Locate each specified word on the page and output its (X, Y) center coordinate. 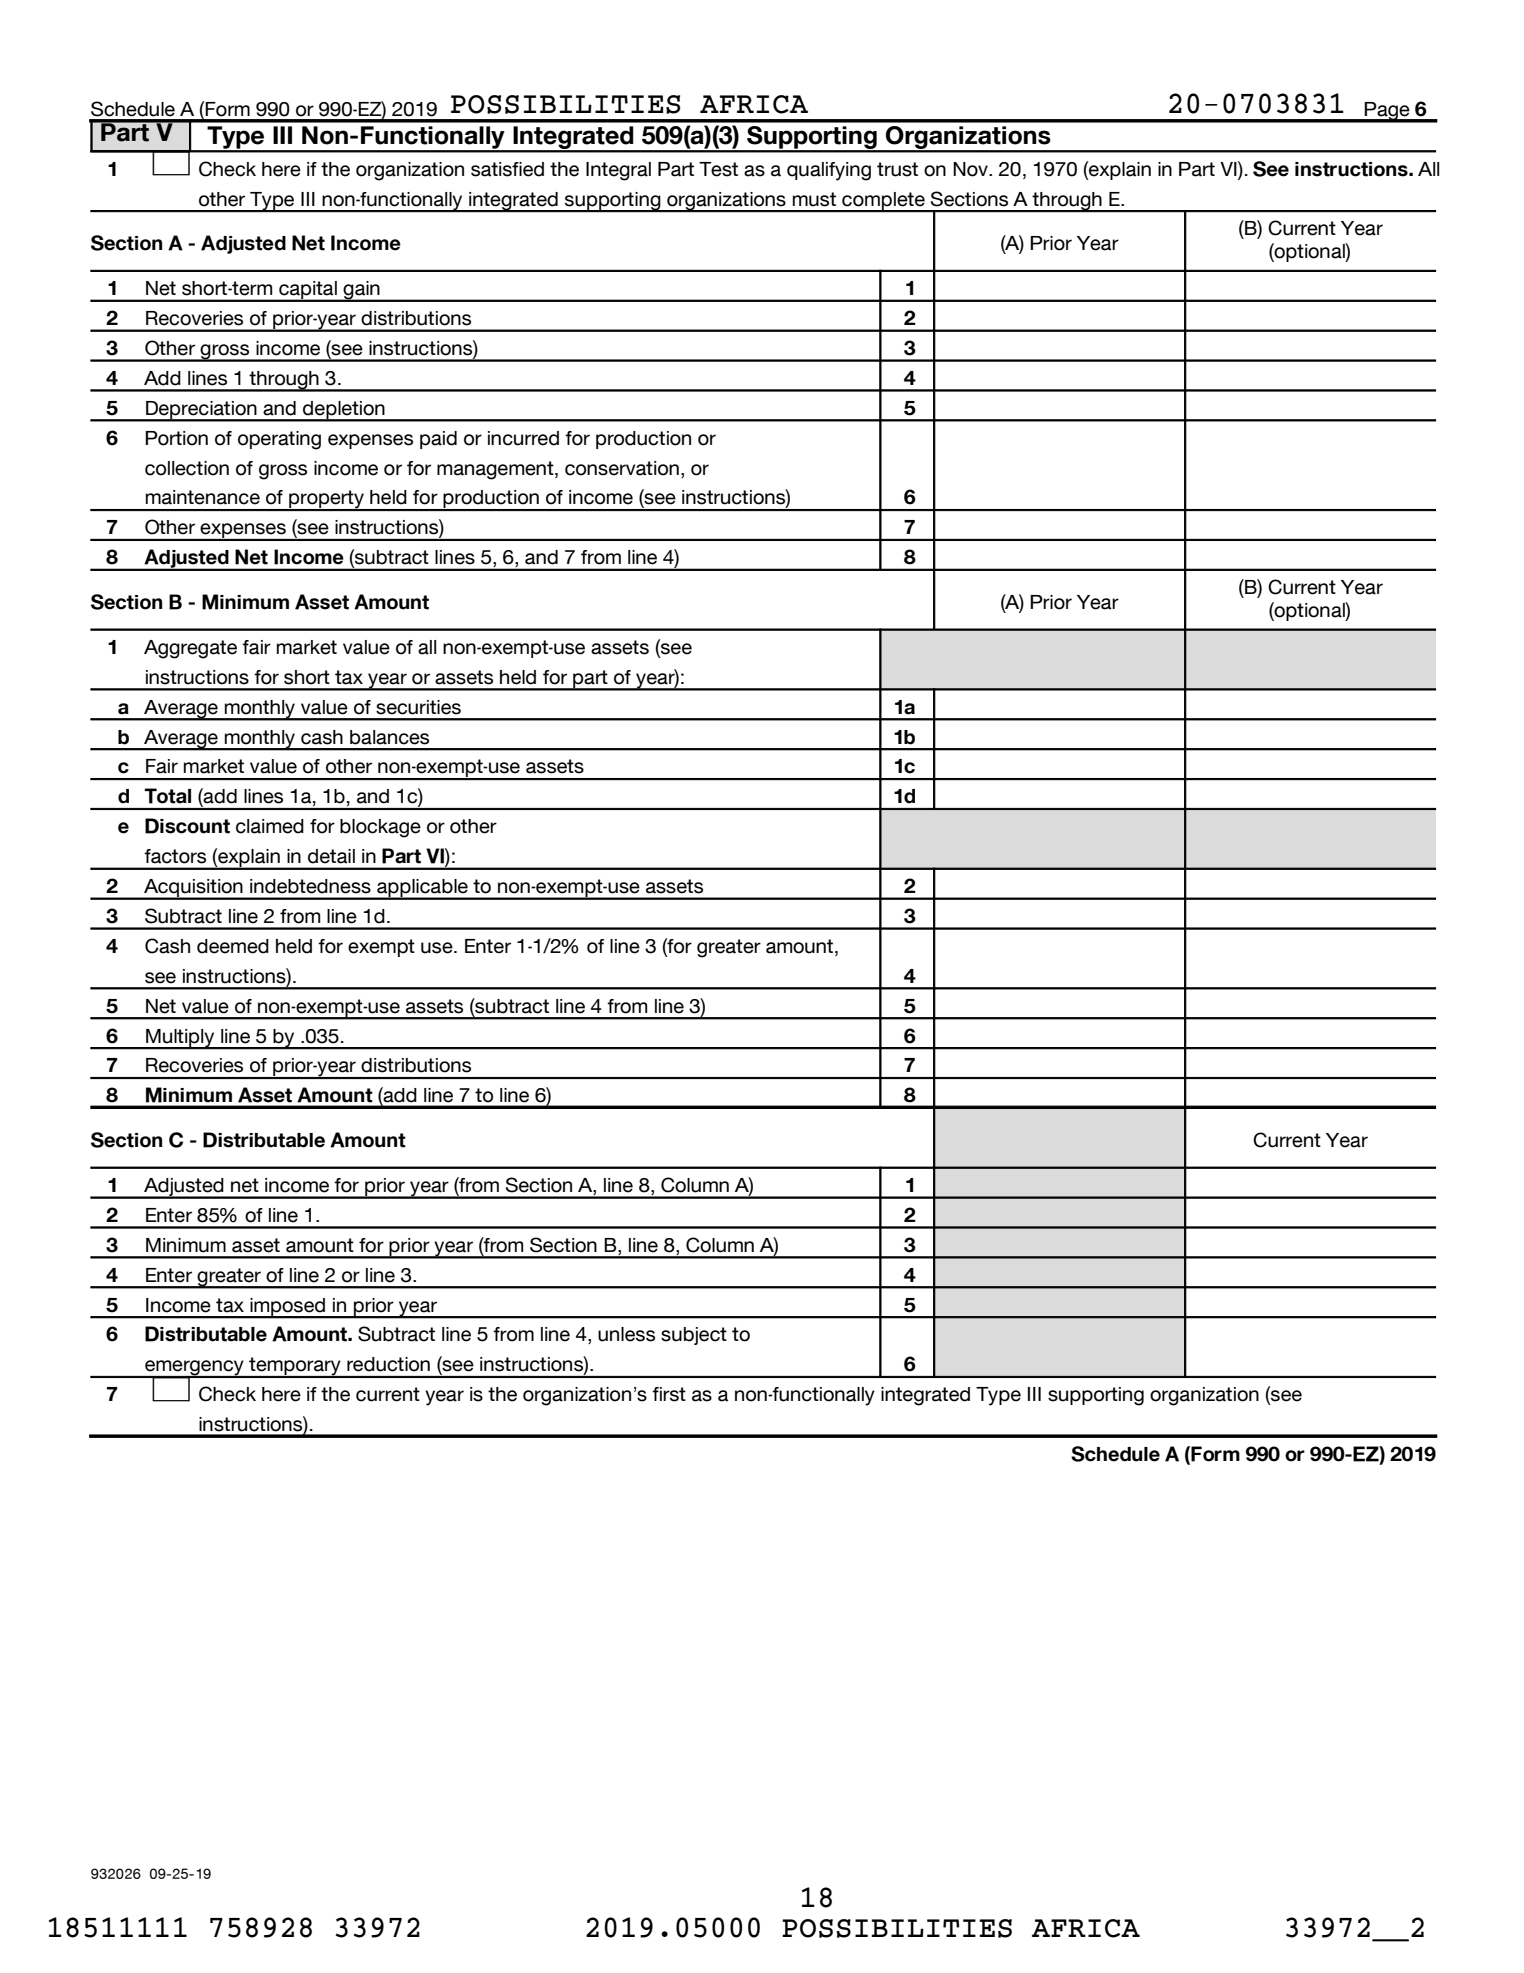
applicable (422, 889)
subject (694, 1336)
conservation (622, 468)
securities (418, 707)
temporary (295, 1367)
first (669, 1394)
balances (389, 737)
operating (279, 440)
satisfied (507, 169)
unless (626, 1334)
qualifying (829, 171)
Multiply (180, 1039)
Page (1387, 112)
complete (883, 202)
